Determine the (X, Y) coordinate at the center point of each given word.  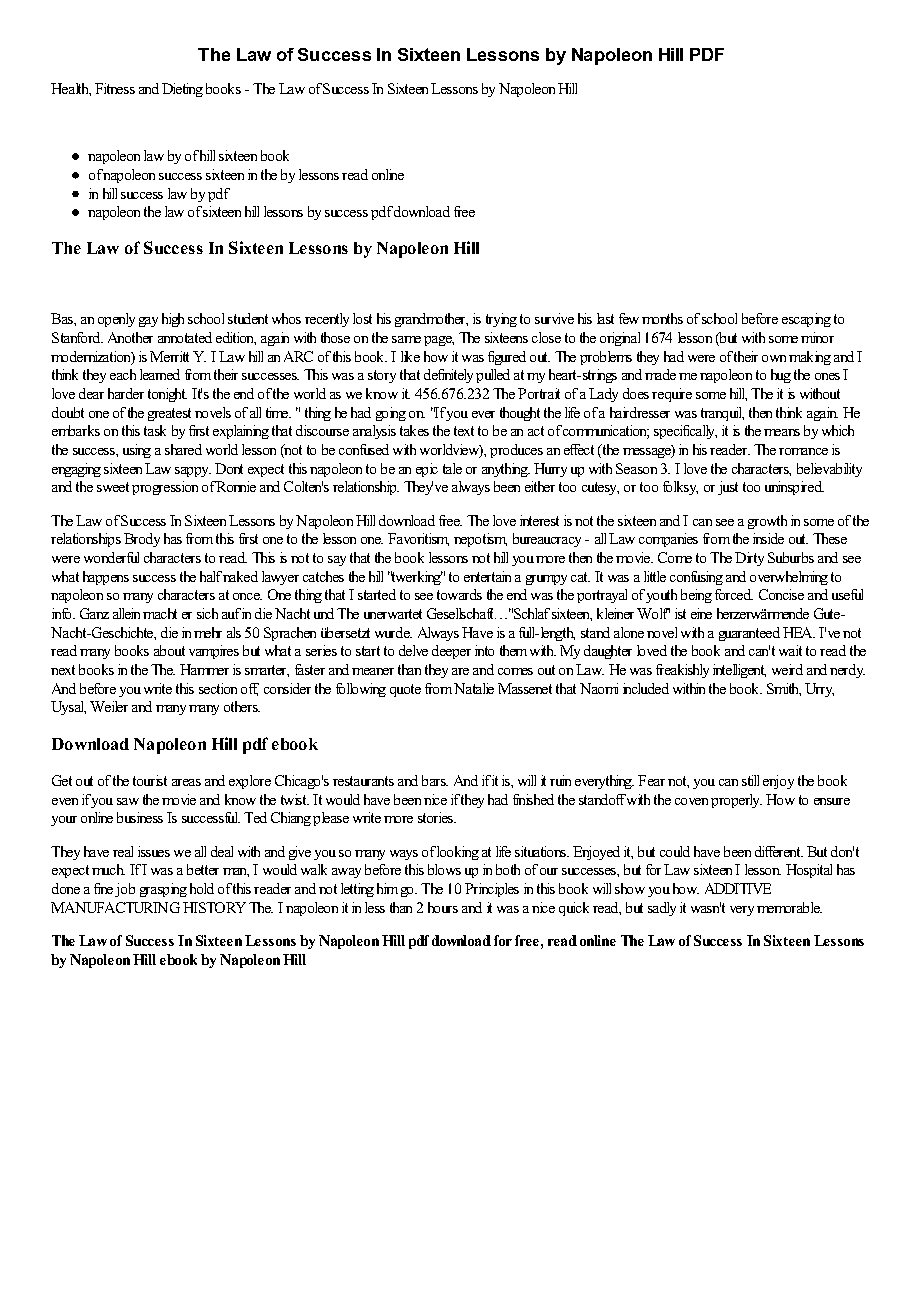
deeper (451, 652)
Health (71, 89)
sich (207, 613)
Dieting (182, 90)
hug (781, 376)
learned (160, 374)
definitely (448, 376)
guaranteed (749, 634)
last (605, 318)
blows (444, 869)
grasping (163, 890)
